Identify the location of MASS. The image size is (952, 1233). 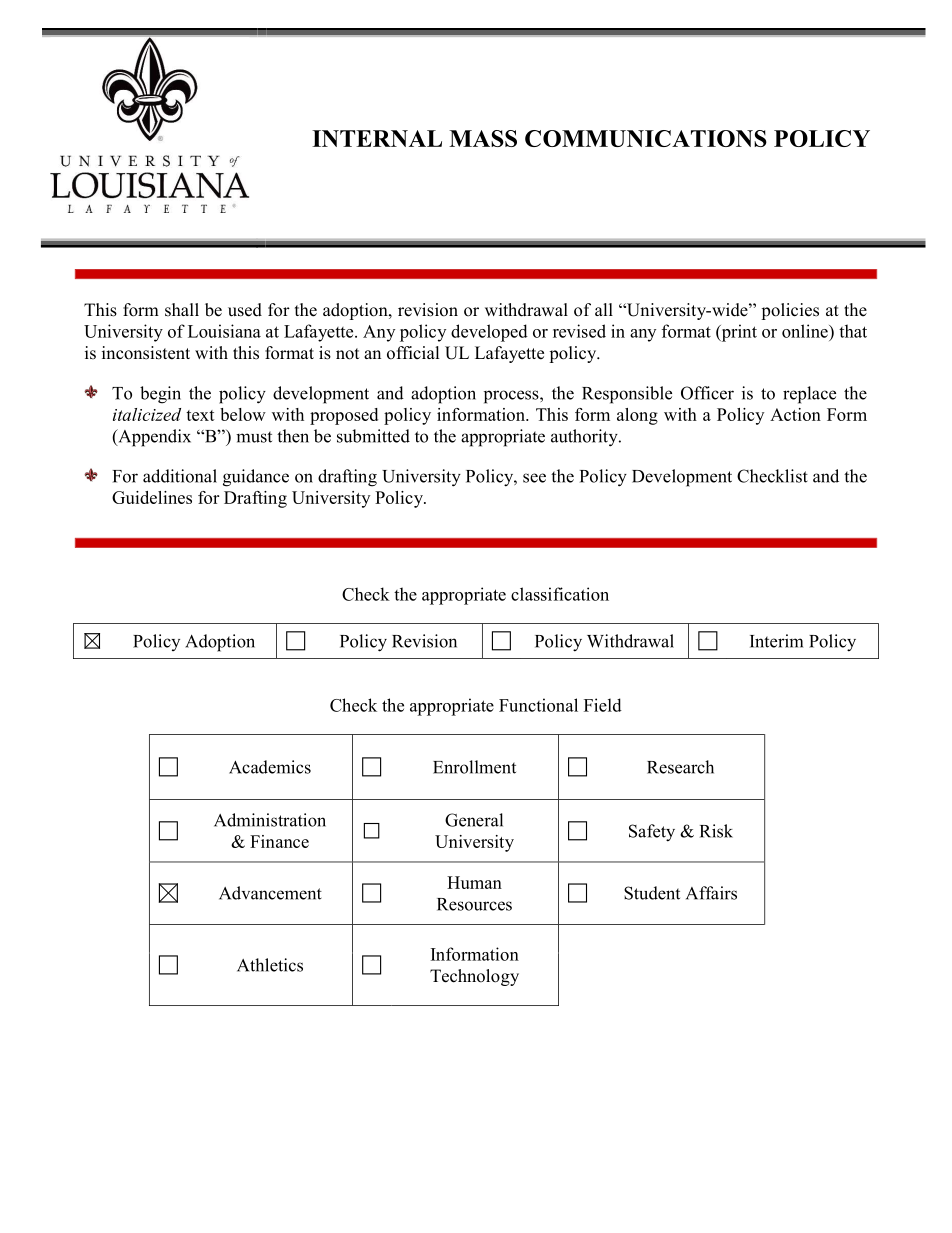
(483, 138).
